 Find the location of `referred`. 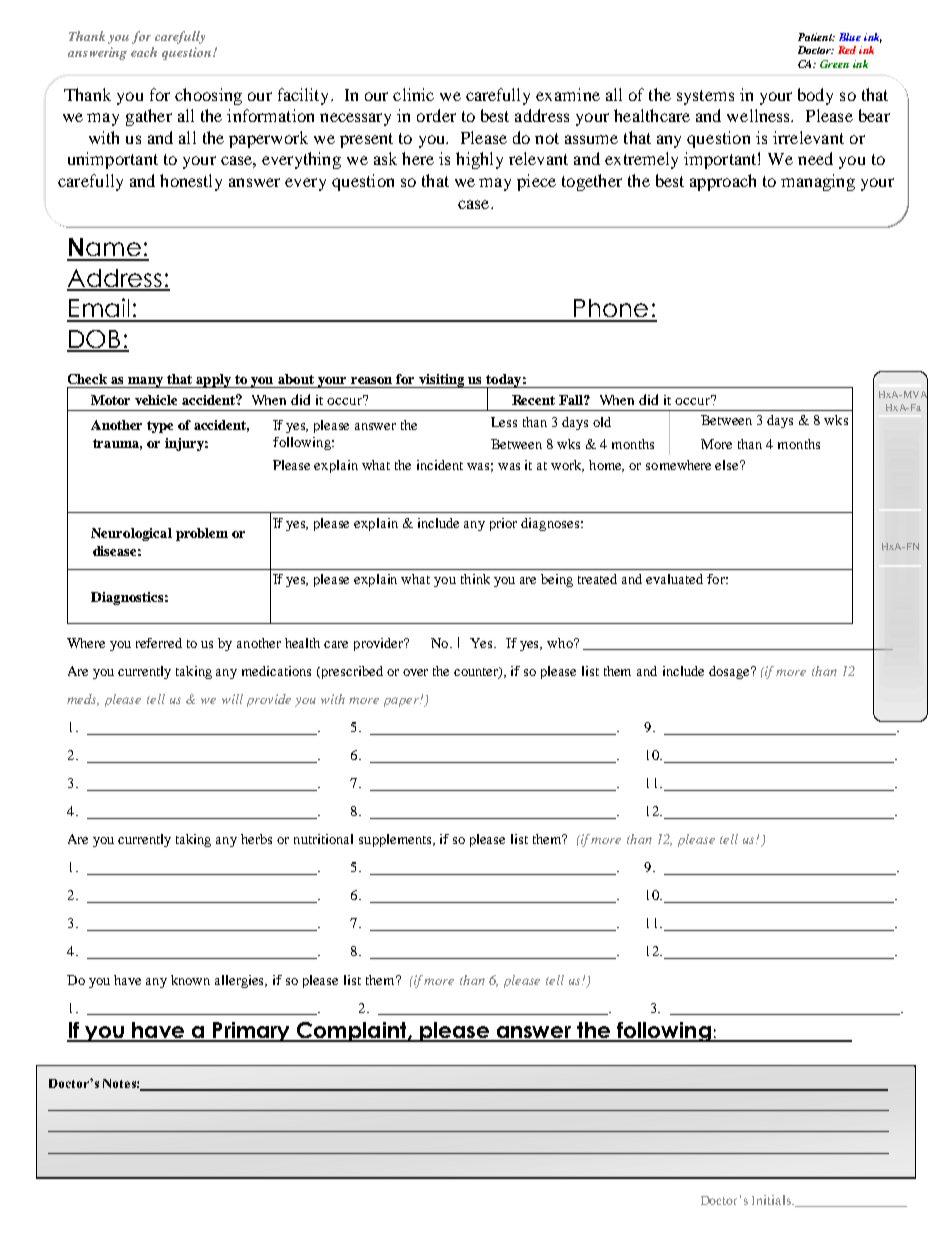

referred is located at coordinates (159, 643).
